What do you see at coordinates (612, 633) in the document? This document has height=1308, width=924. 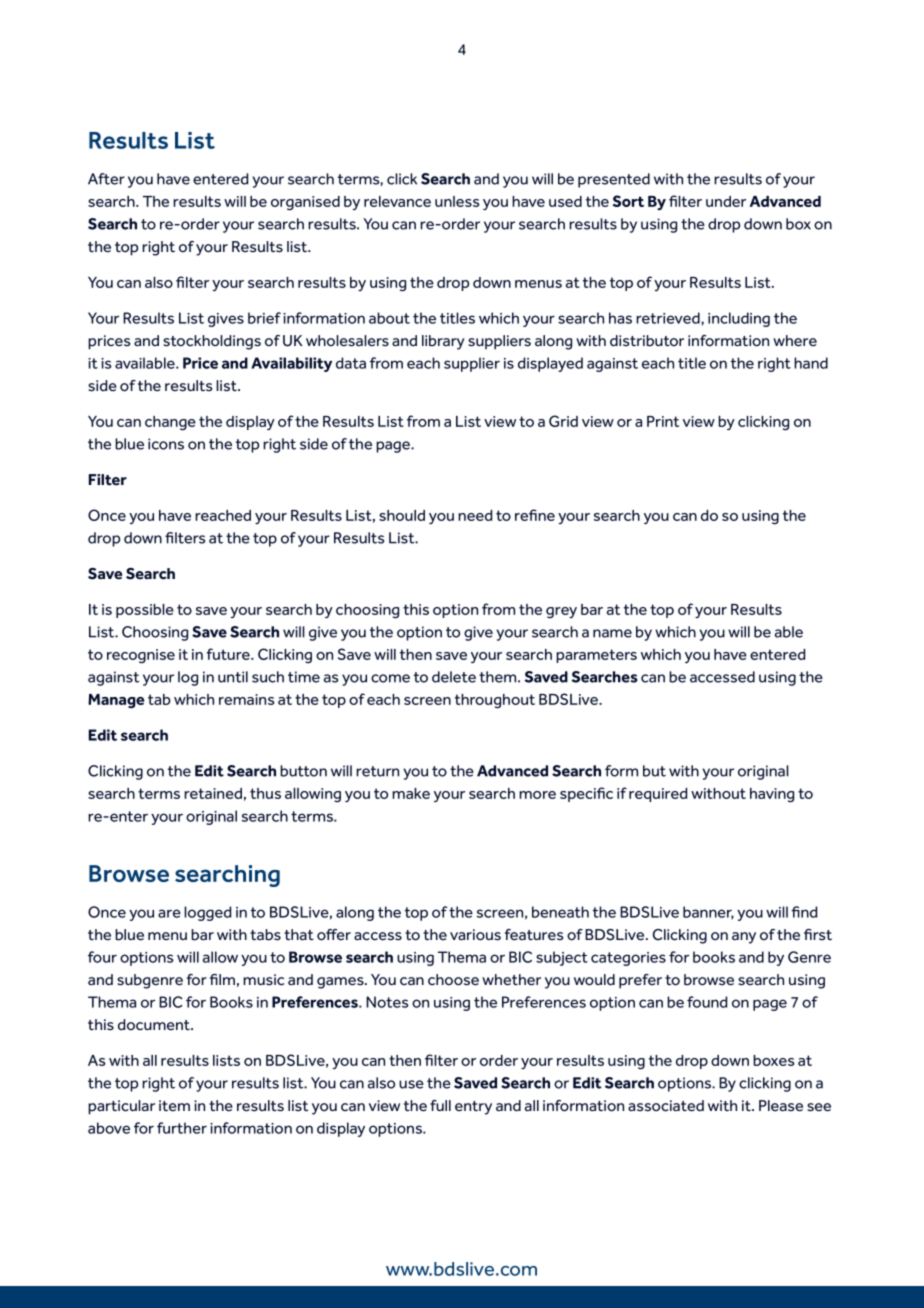 I see `name` at bounding box center [612, 633].
